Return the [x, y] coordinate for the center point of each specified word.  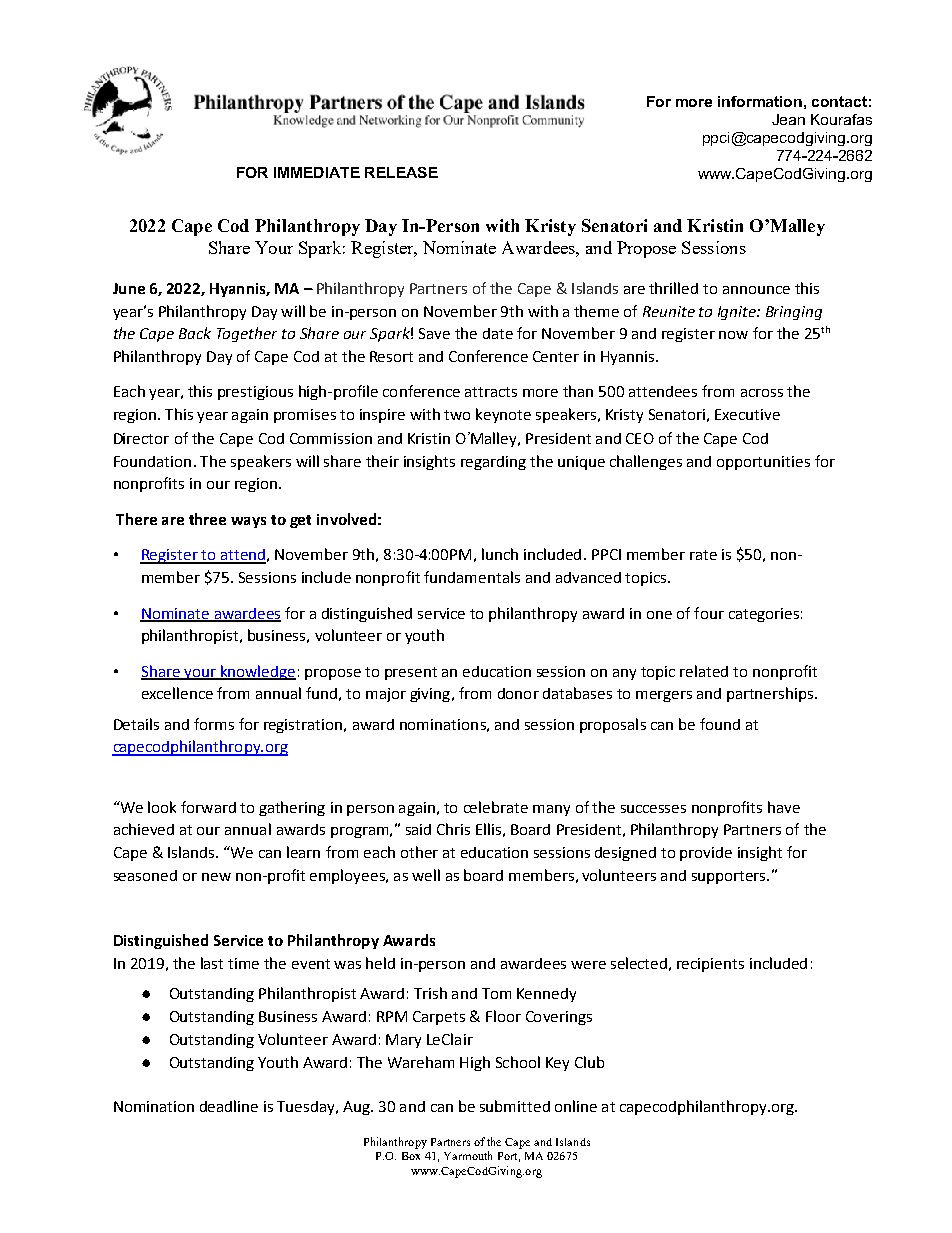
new [216, 877]
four [709, 613]
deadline [229, 1106]
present [411, 673]
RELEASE [401, 172]
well [426, 875]
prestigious [255, 393]
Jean [788, 119]
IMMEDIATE [317, 172]
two [457, 415]
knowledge [257, 672]
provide [706, 854]
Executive [747, 414]
